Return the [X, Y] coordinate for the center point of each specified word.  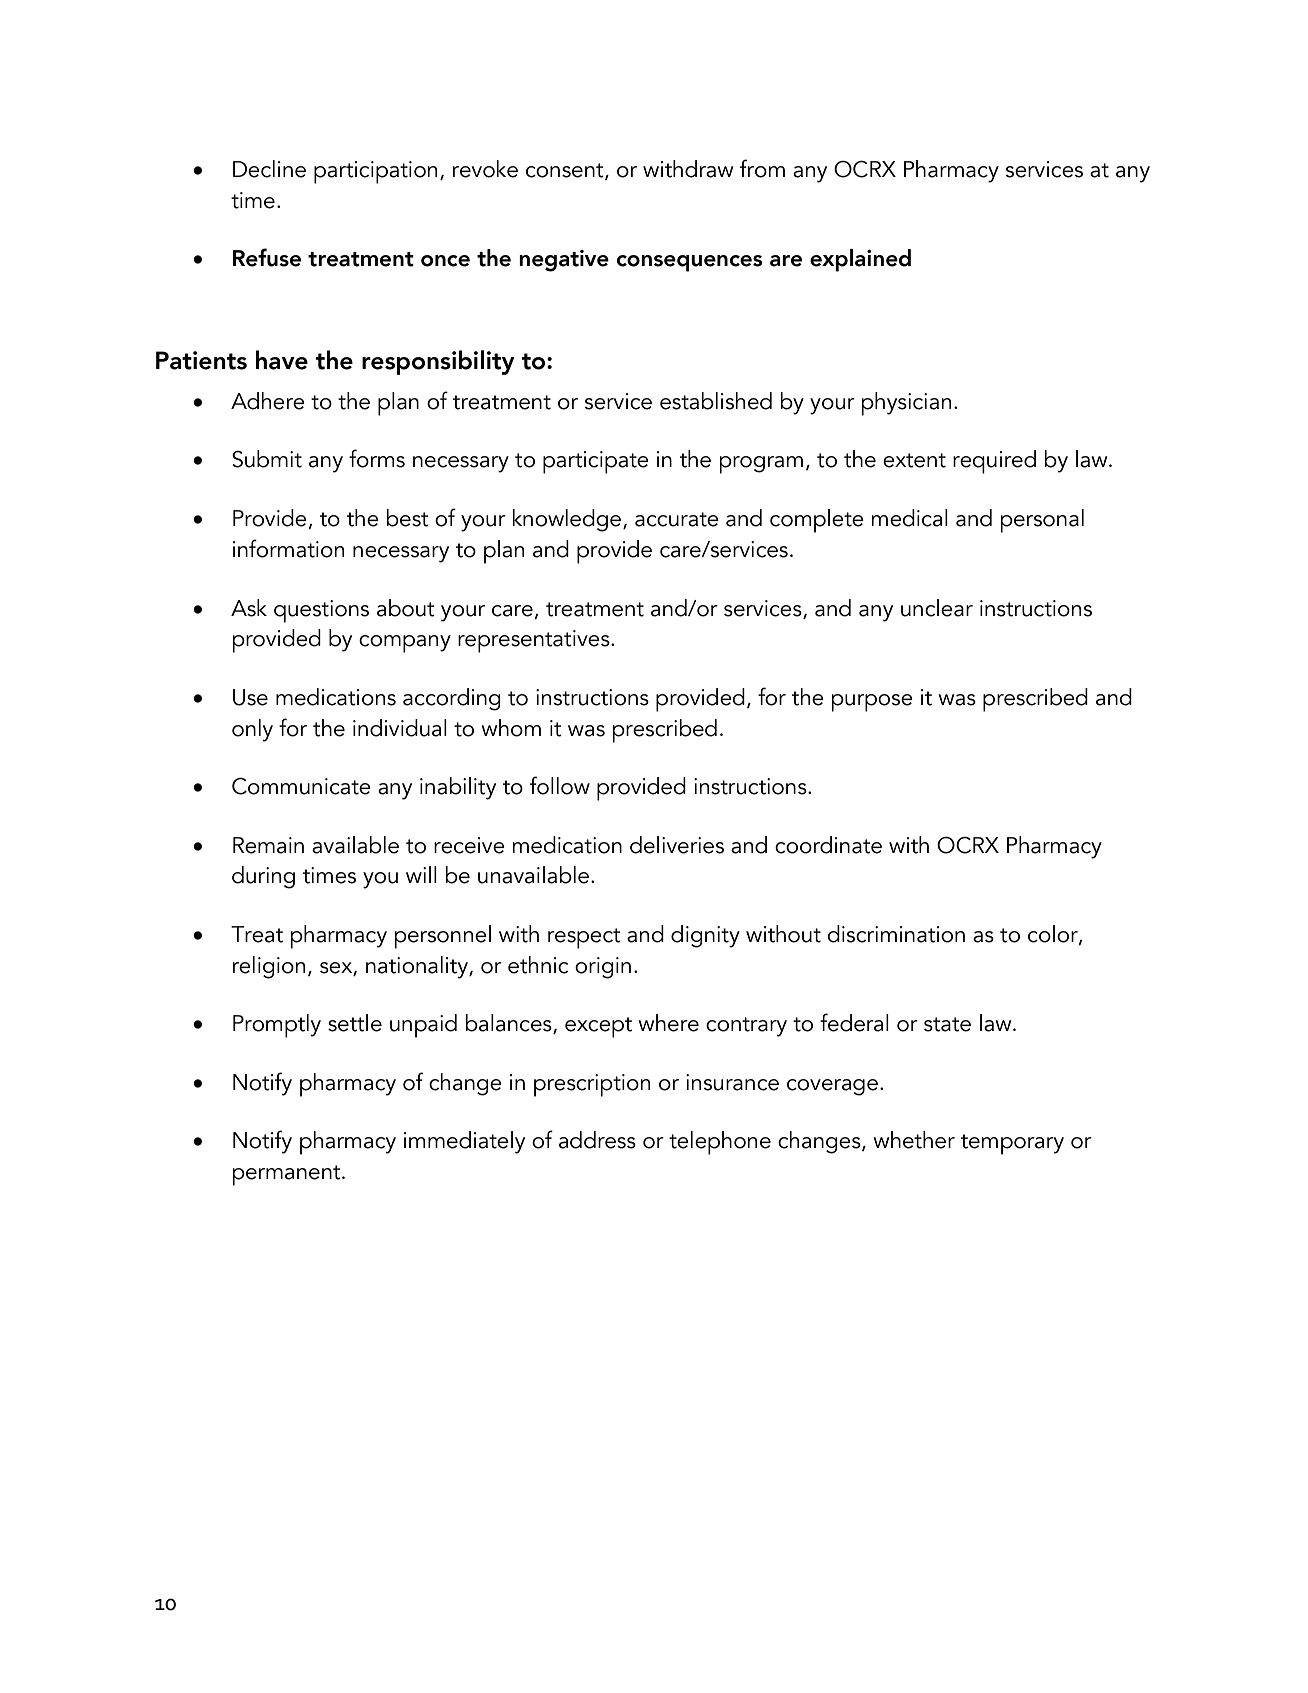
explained [860, 260]
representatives [535, 641]
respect [584, 938]
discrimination [896, 934]
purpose [872, 703]
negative [564, 261]
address [597, 1140]
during [263, 877]
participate [596, 462]
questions [321, 611]
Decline [269, 169]
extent [914, 460]
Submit [267, 459]
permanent [288, 1175]
